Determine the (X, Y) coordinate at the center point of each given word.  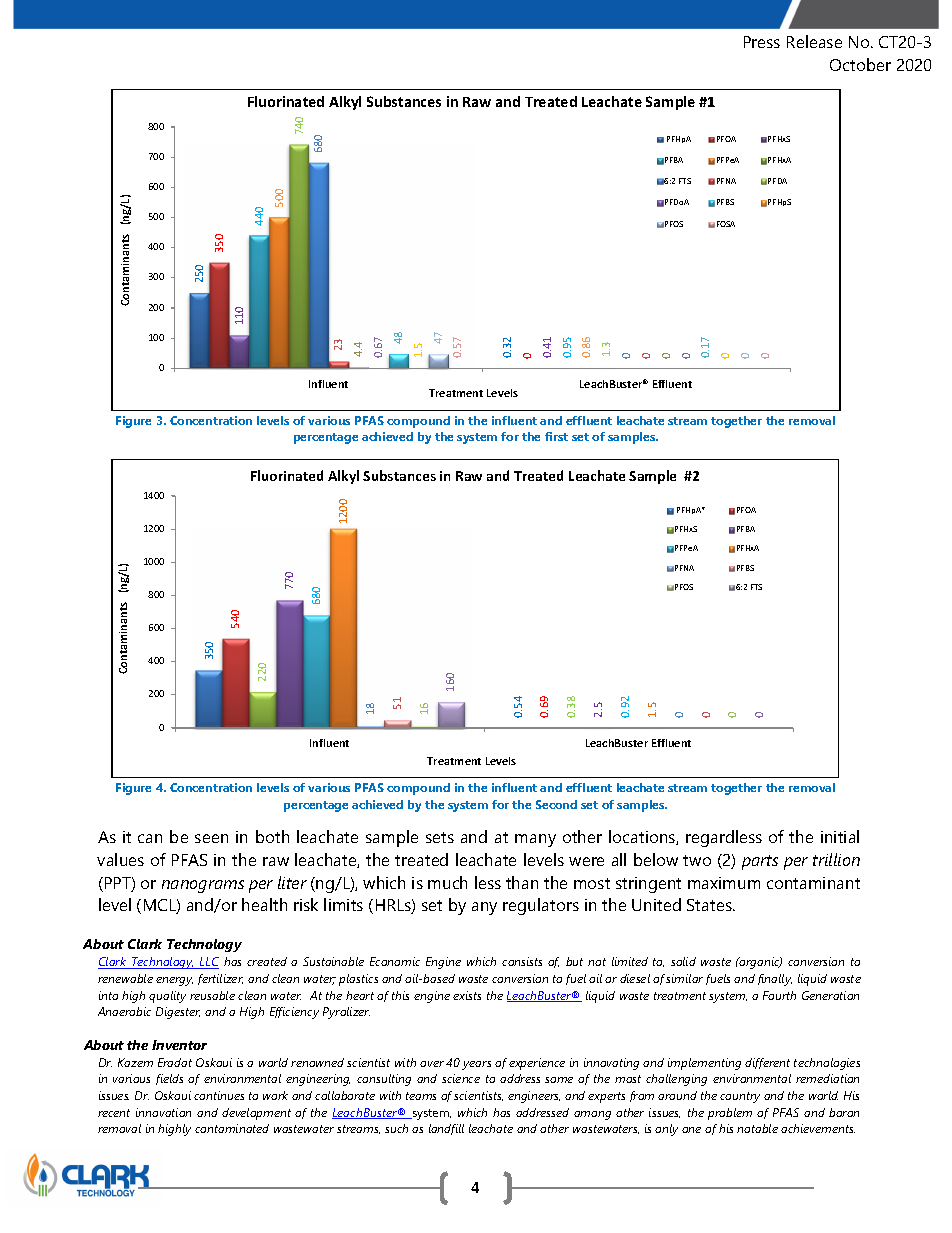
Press (762, 42)
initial (840, 836)
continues (219, 1095)
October (860, 64)
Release (814, 41)
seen (211, 838)
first (556, 436)
